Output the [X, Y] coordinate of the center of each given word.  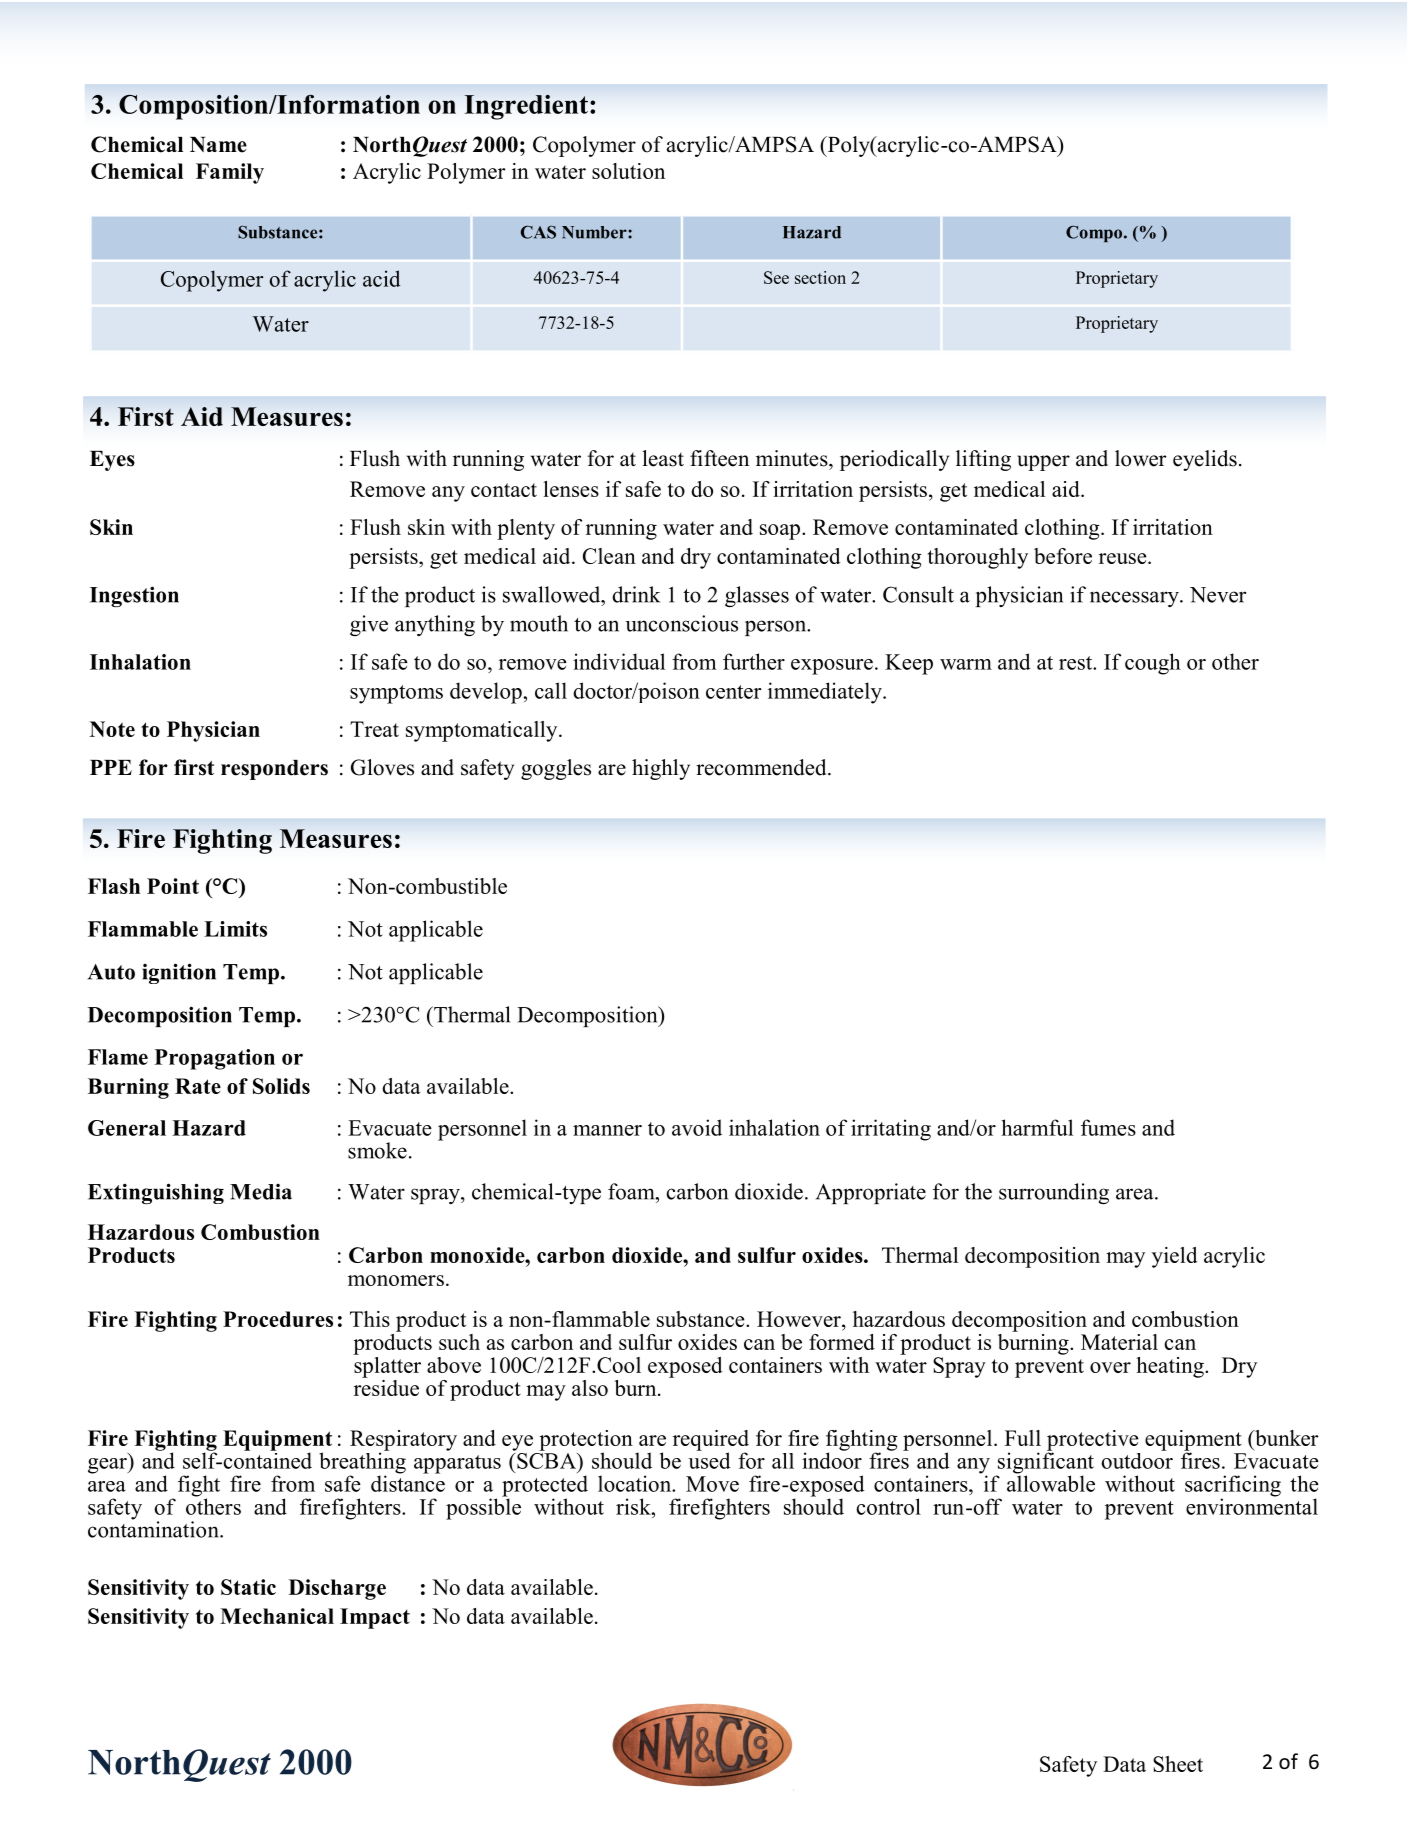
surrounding [1054, 1193]
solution [628, 171]
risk [634, 1506]
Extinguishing [156, 1193]
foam [632, 1191]
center [733, 692]
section [820, 277]
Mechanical [277, 1616]
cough [1153, 664]
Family [230, 173]
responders [274, 770]
